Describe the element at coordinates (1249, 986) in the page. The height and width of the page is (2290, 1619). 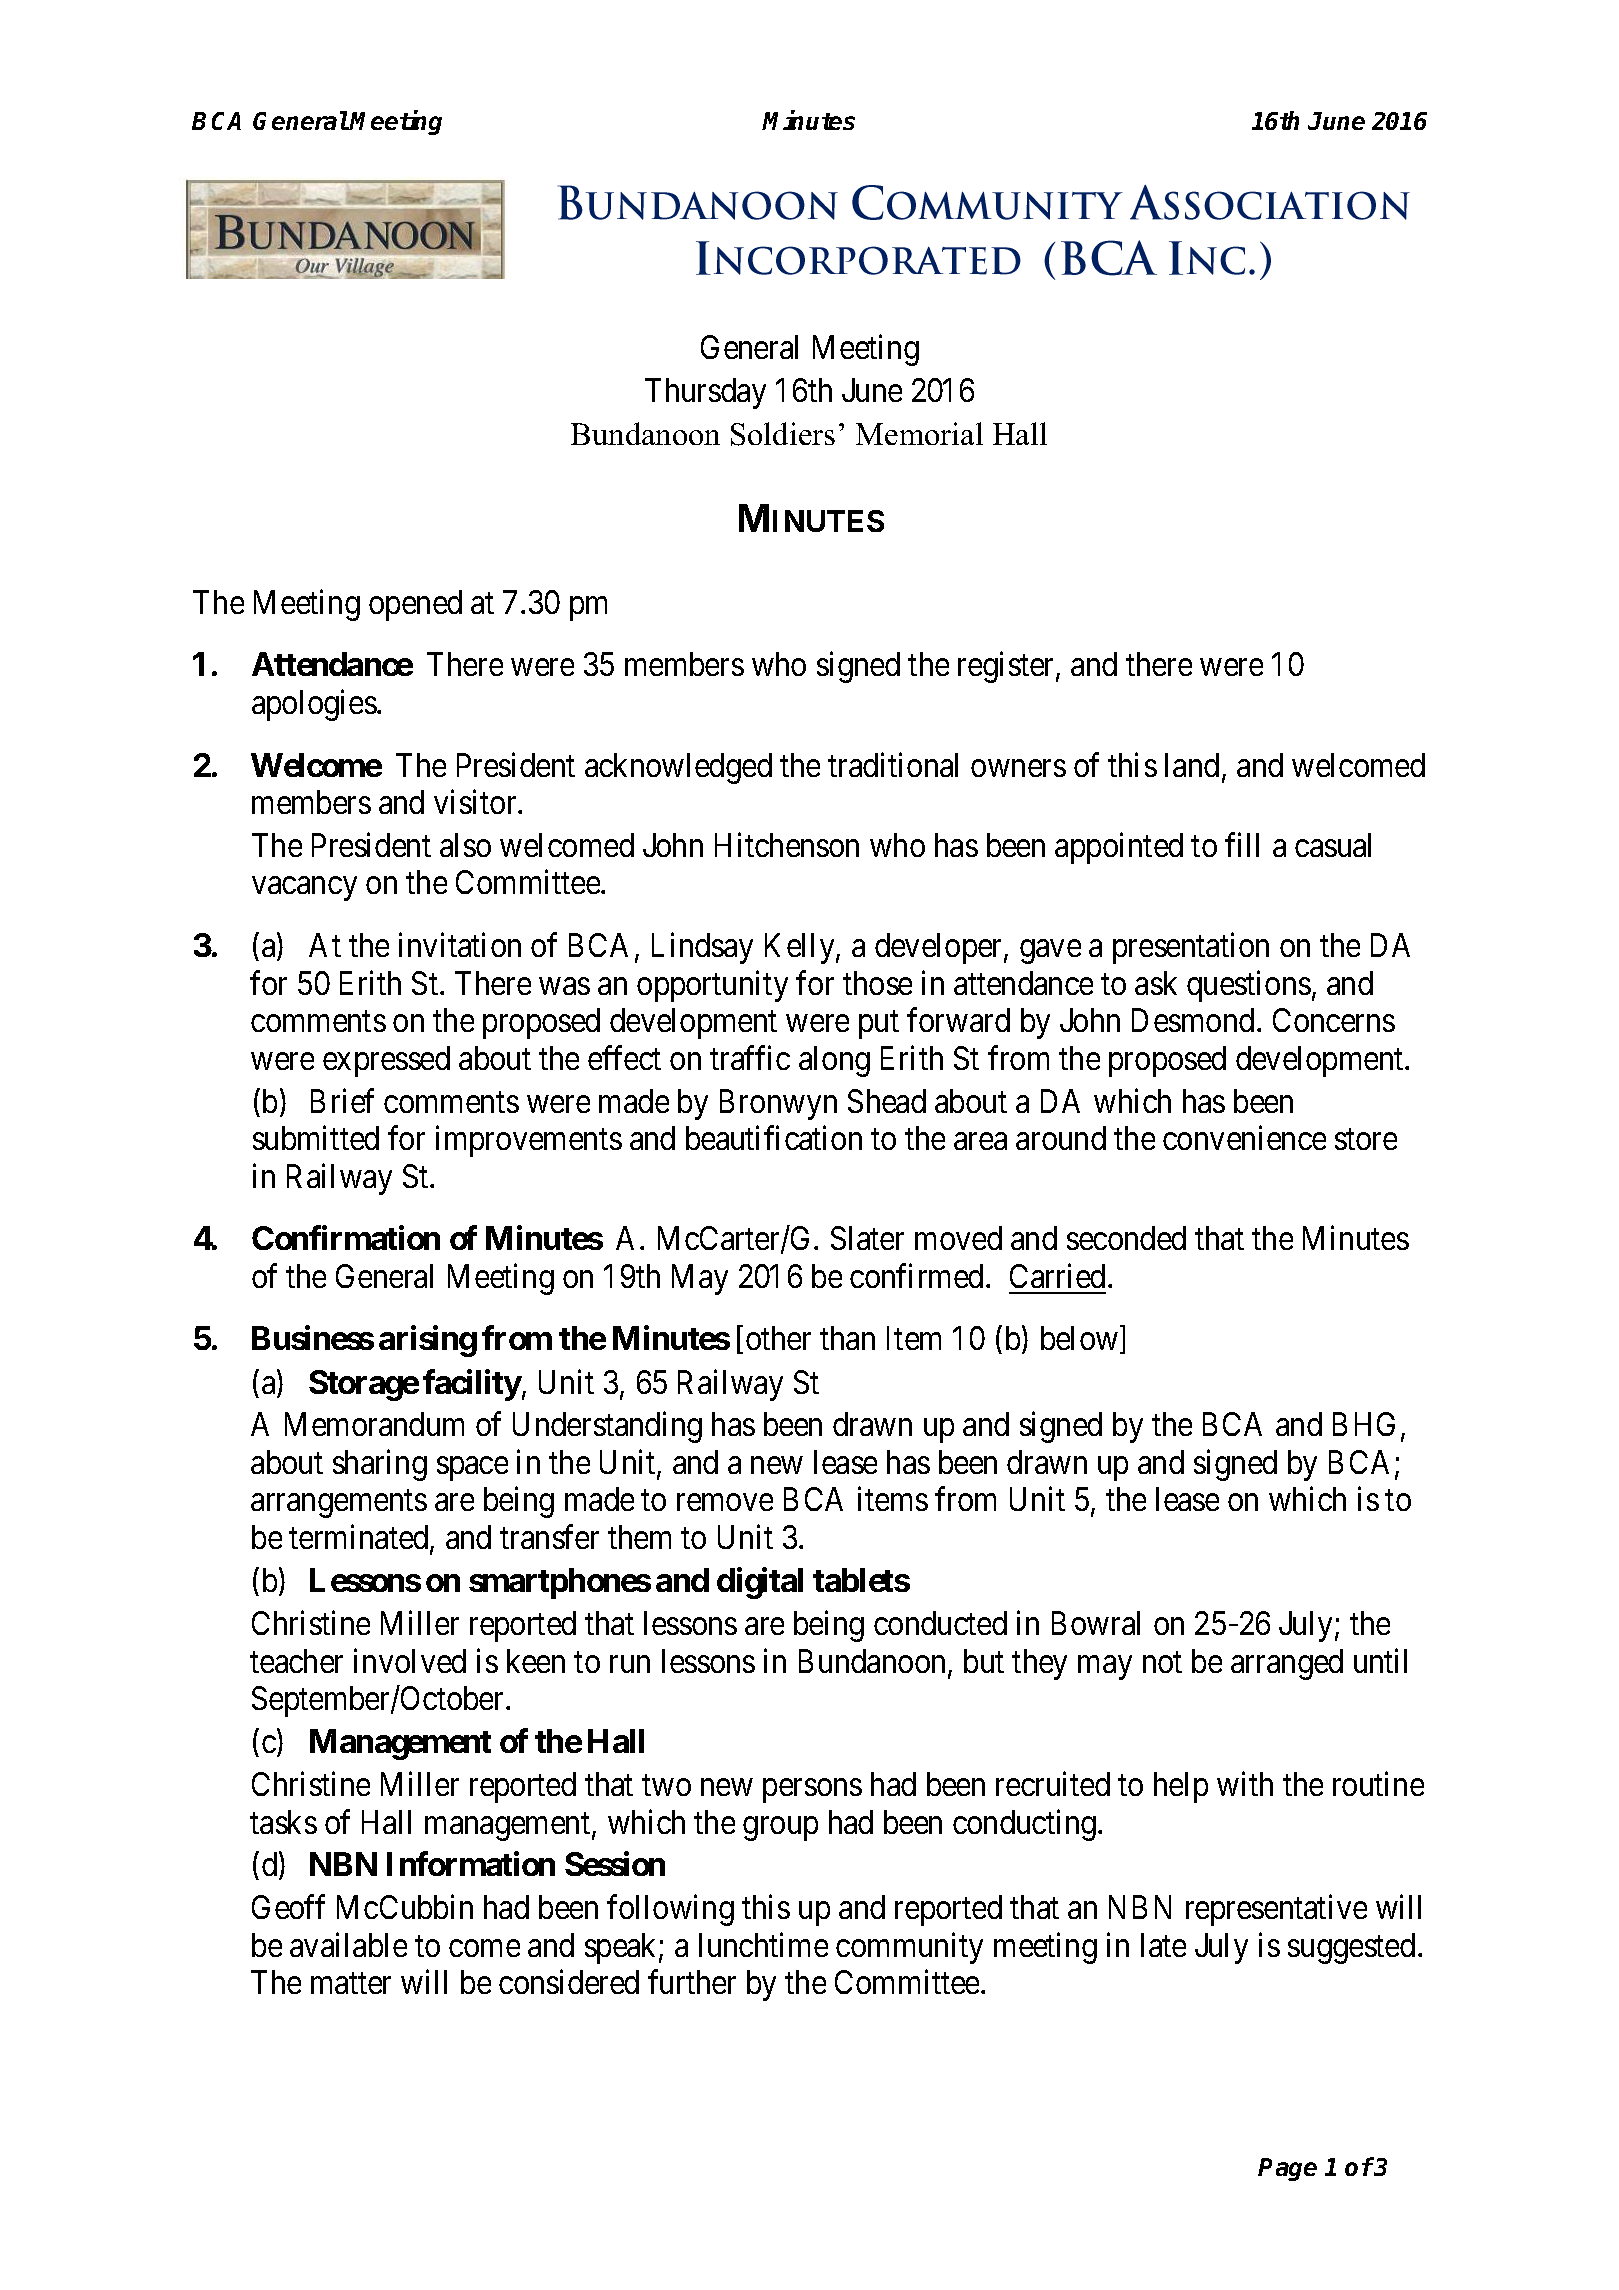
I see `questions` at that location.
